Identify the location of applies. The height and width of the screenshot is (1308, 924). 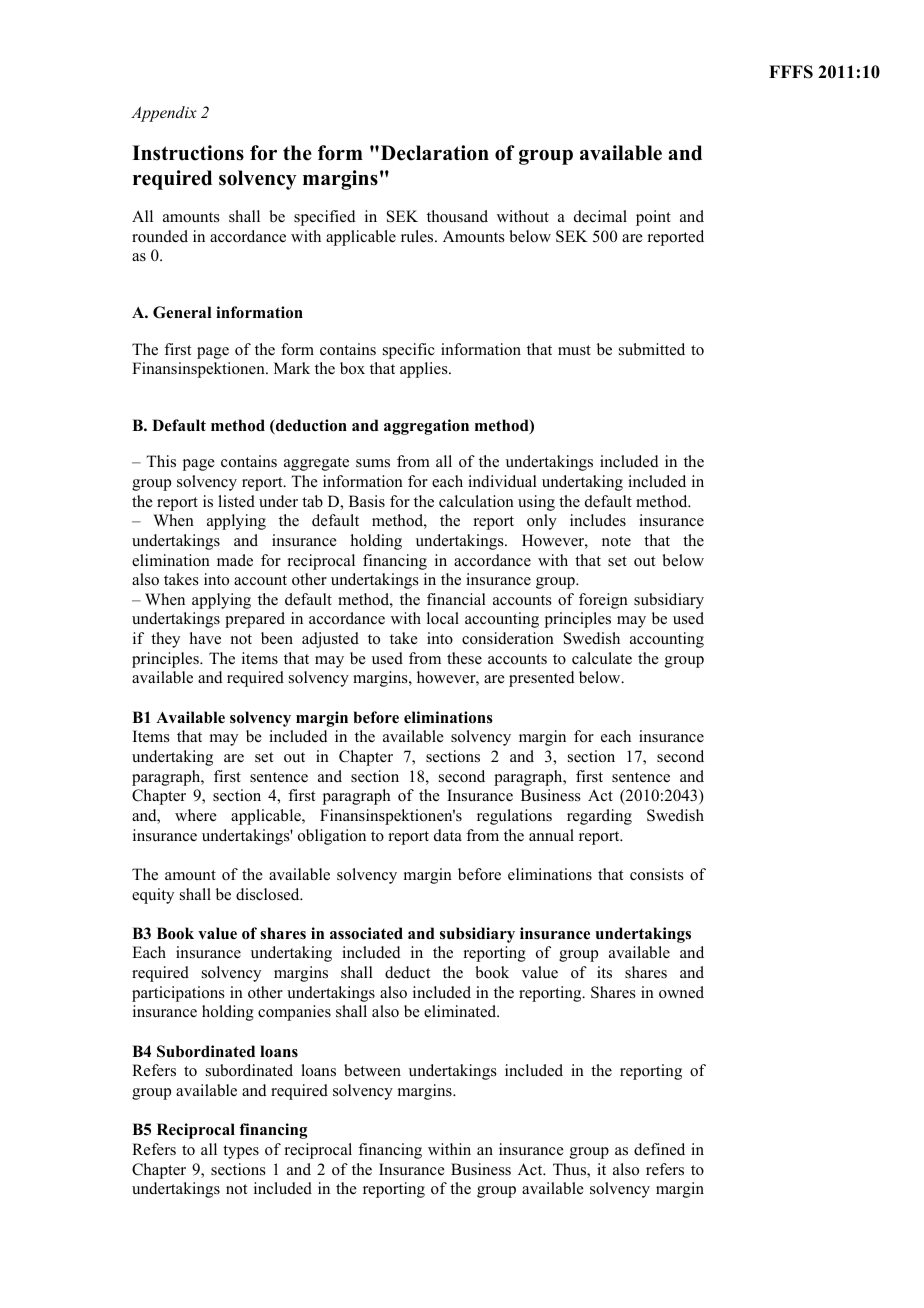
(425, 370).
